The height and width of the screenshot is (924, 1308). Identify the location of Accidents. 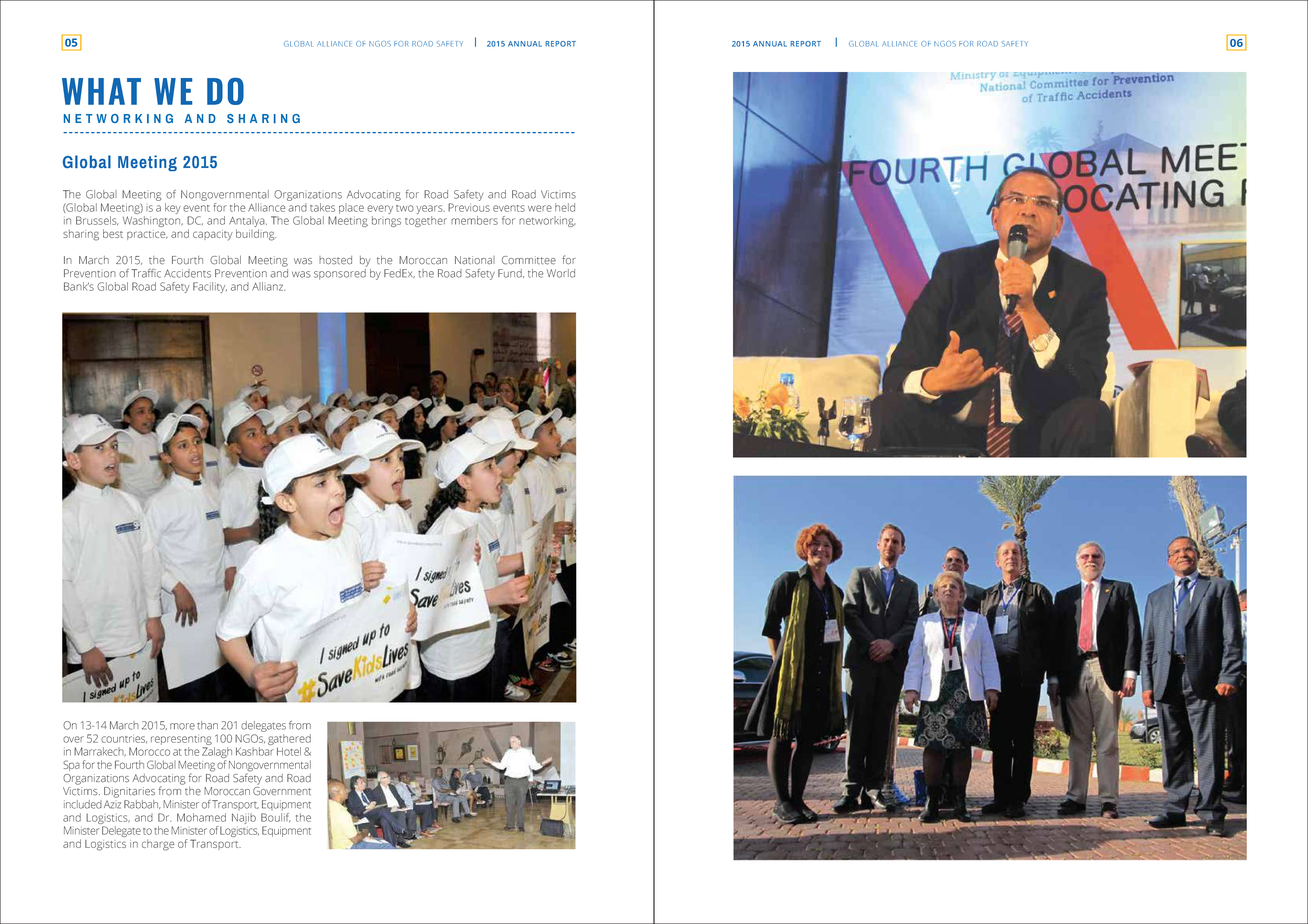
(187, 273).
